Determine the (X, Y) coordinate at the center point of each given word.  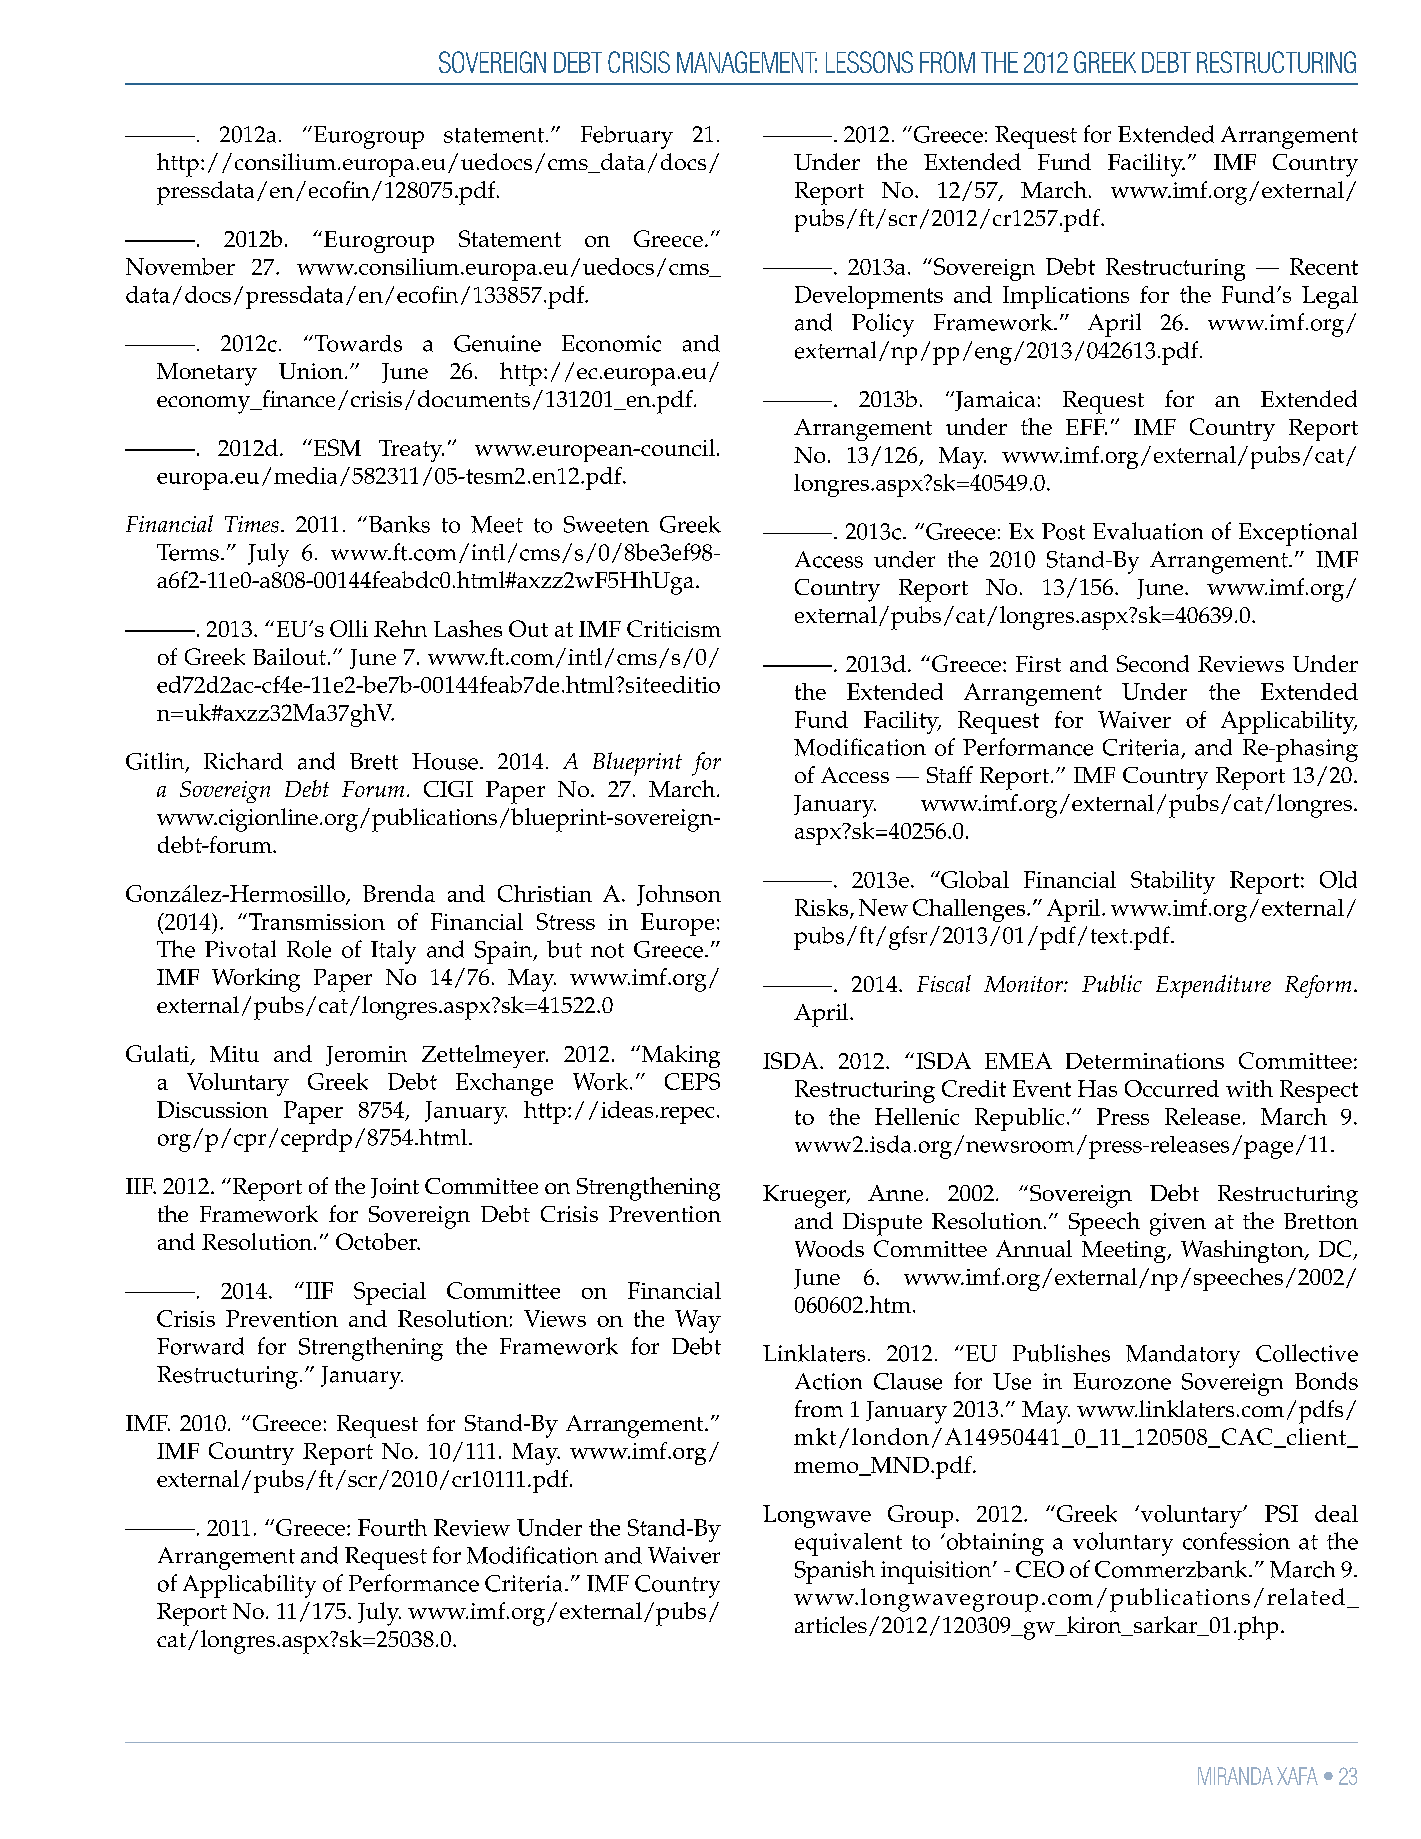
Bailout (289, 656)
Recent (1324, 266)
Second (1153, 663)
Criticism (674, 628)
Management (747, 62)
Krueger (806, 1196)
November (180, 266)
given (1178, 1224)
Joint (395, 1188)
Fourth (392, 1527)
